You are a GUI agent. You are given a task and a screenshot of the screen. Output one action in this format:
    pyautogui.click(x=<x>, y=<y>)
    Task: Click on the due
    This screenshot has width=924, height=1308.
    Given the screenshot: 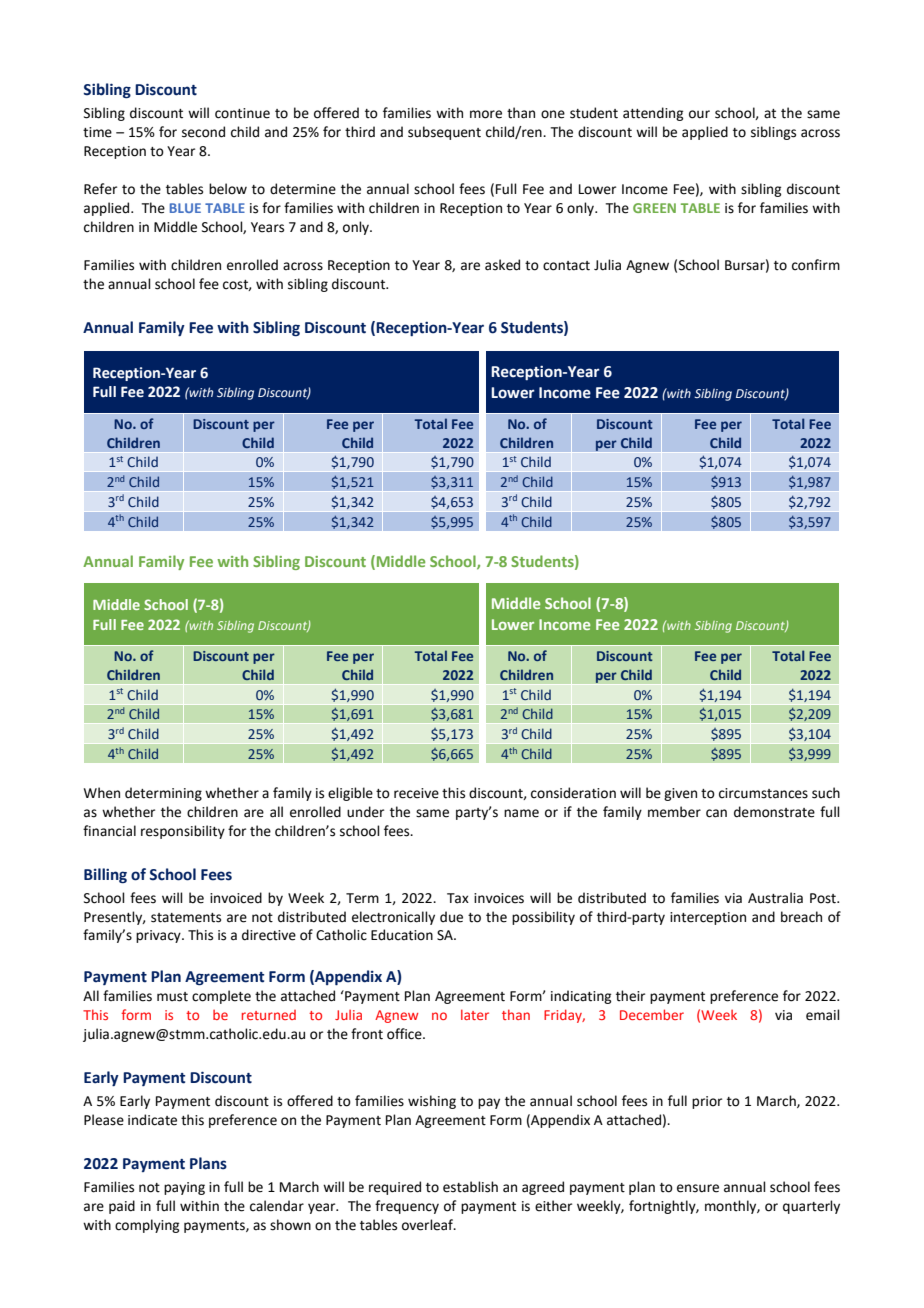 What is the action you would take?
    pyautogui.click(x=451, y=917)
